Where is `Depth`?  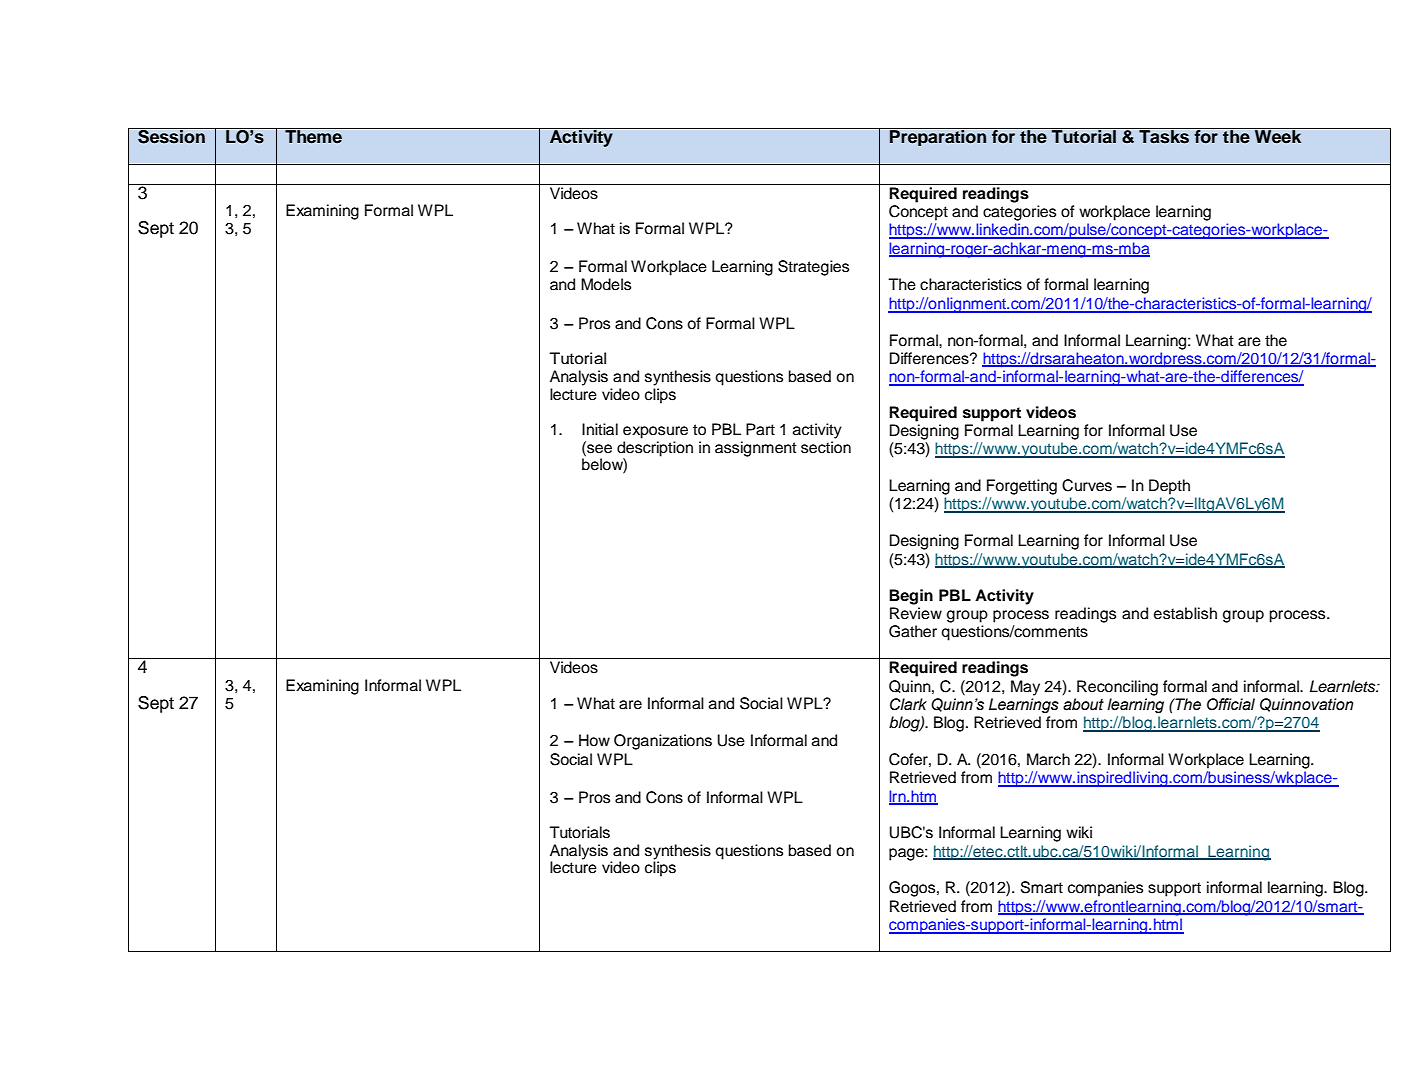 Depth is located at coordinates (1169, 487).
